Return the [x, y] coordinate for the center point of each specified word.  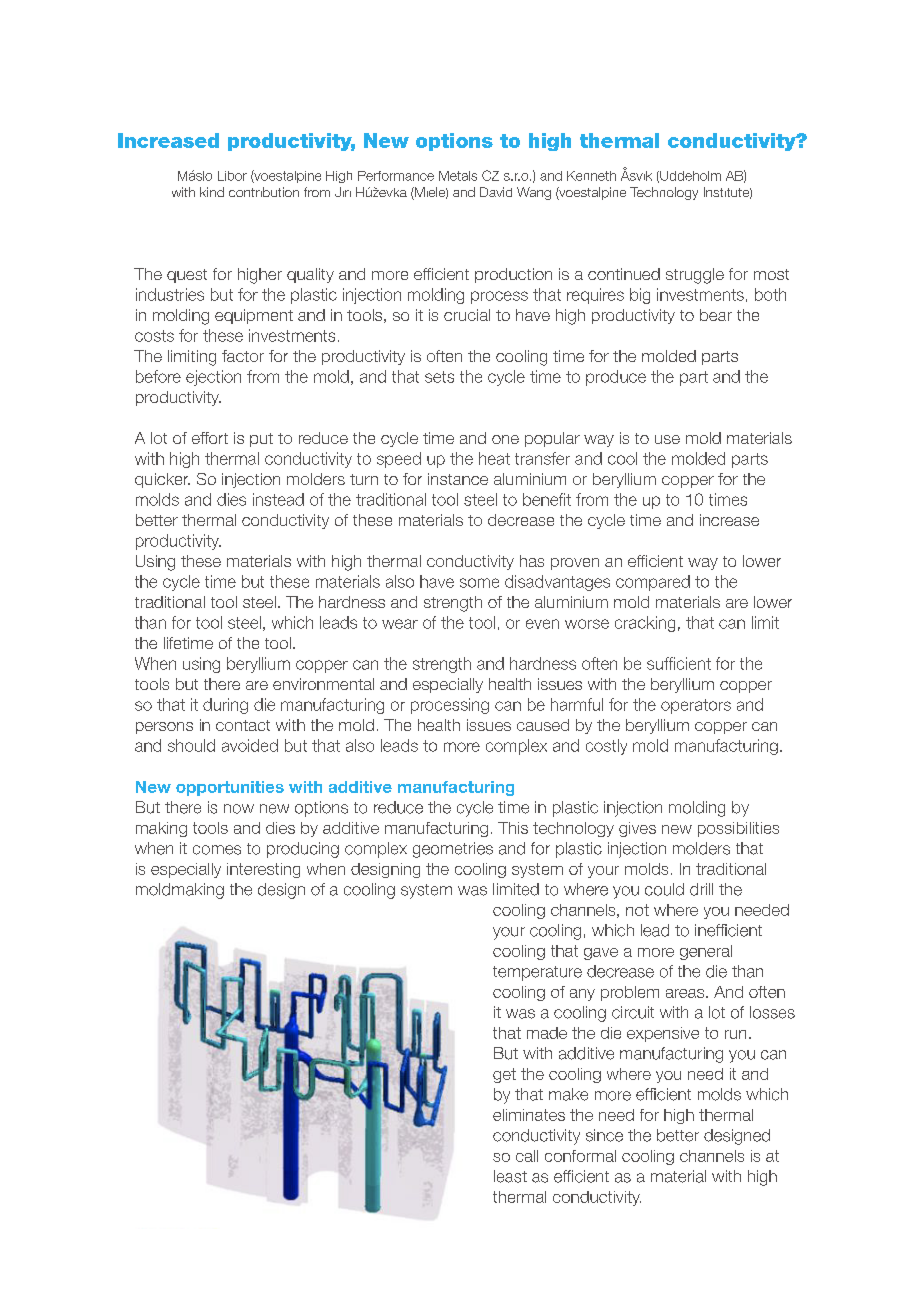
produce [616, 378]
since [604, 1135]
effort [210, 438]
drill [701, 889]
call [527, 1156]
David [496, 192]
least [510, 1176]
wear [400, 624]
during [225, 706]
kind [212, 192]
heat [494, 458]
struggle [695, 276]
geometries [453, 850]
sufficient [679, 663]
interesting [263, 870]
